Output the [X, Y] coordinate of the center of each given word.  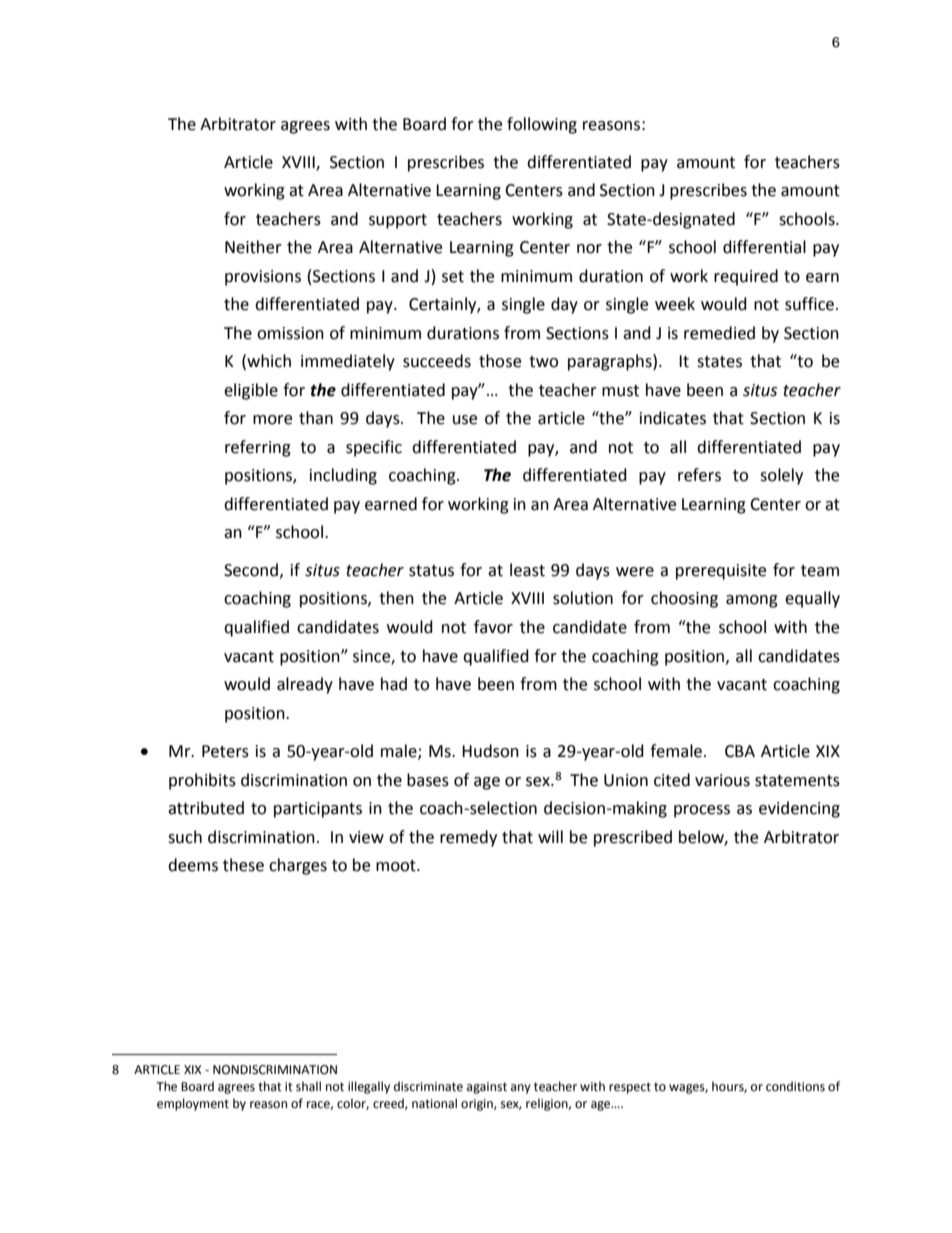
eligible [251, 391]
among [752, 601]
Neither [253, 247]
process [702, 811]
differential [764, 247]
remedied [719, 333]
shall [308, 1086]
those [500, 361]
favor [493, 627]
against [487, 1088]
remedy [468, 838]
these [243, 865]
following [542, 125]
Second [251, 570]
